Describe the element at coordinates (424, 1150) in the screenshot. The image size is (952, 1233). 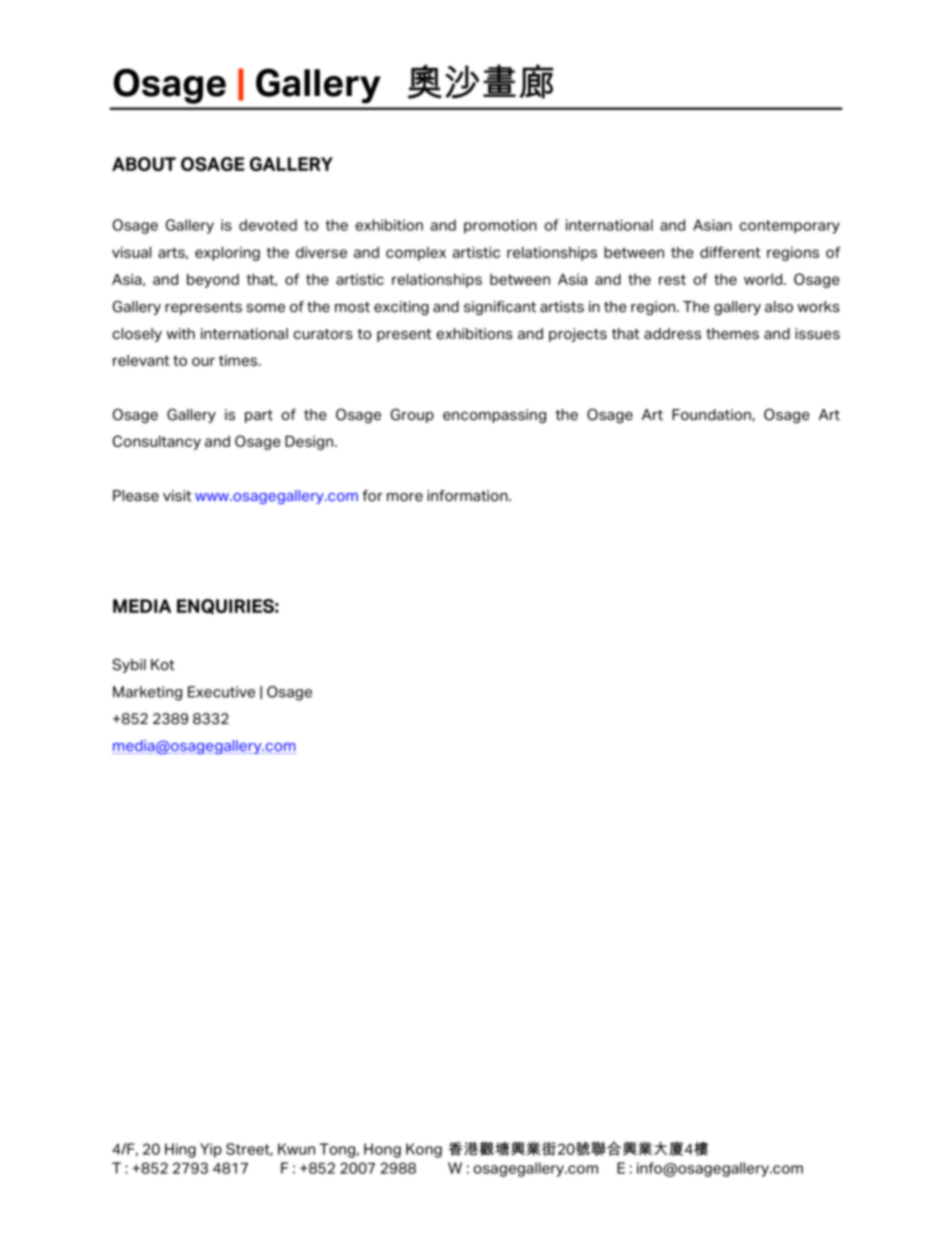
I see `Kong` at that location.
